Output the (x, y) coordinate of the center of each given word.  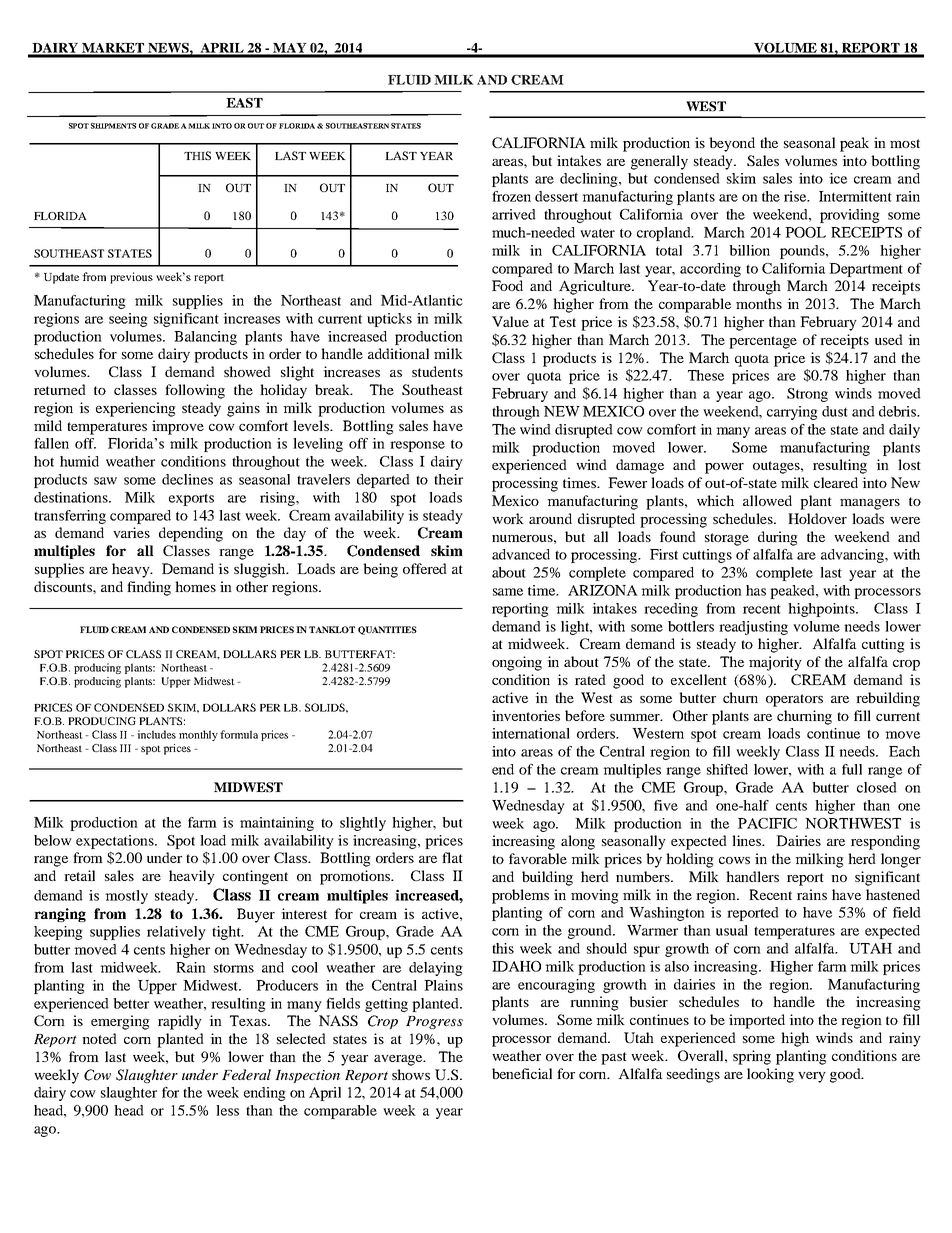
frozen (511, 196)
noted (99, 1038)
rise (796, 196)
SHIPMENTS (113, 126)
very (812, 1077)
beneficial (522, 1073)
